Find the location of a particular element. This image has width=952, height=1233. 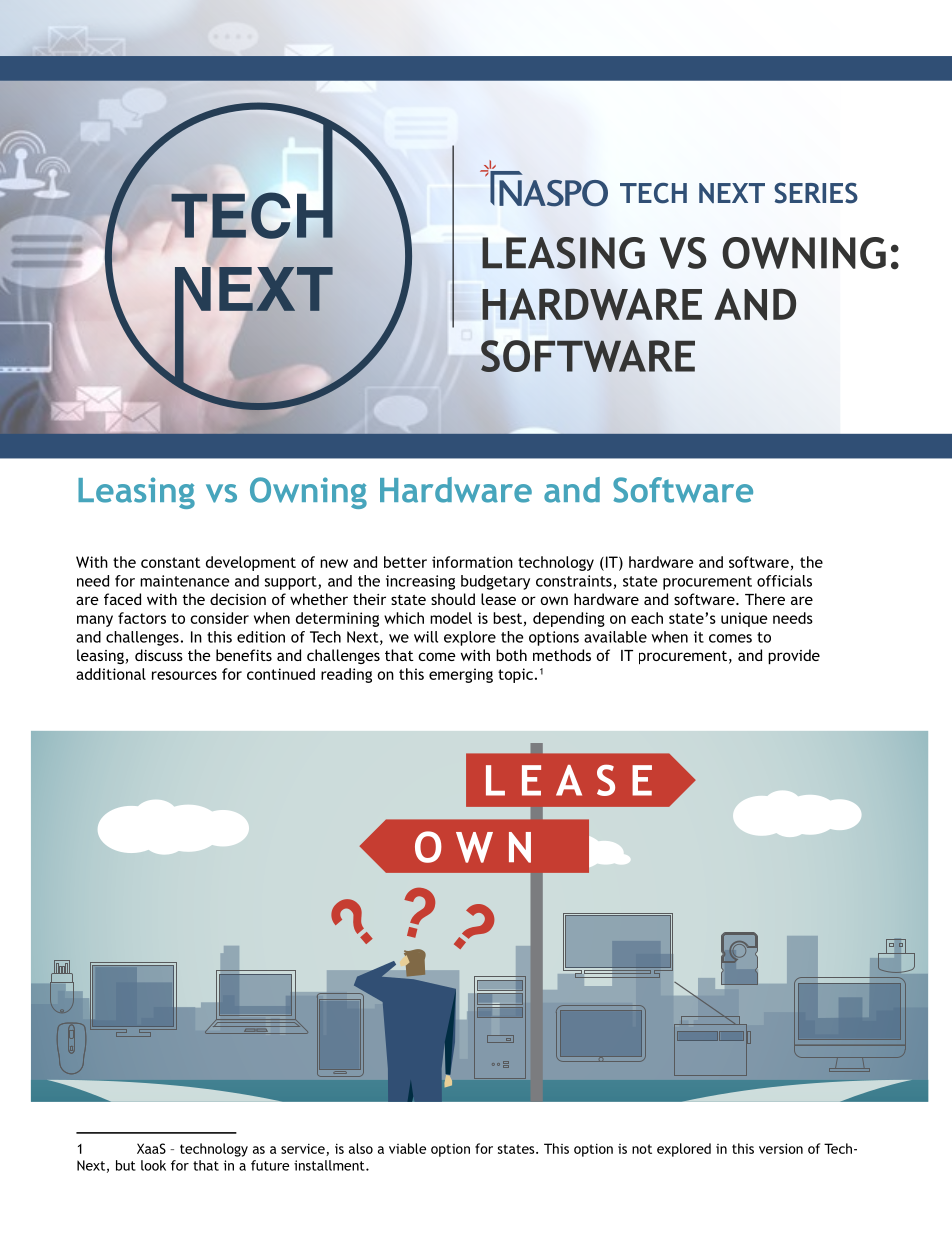

viable is located at coordinates (407, 1148).
